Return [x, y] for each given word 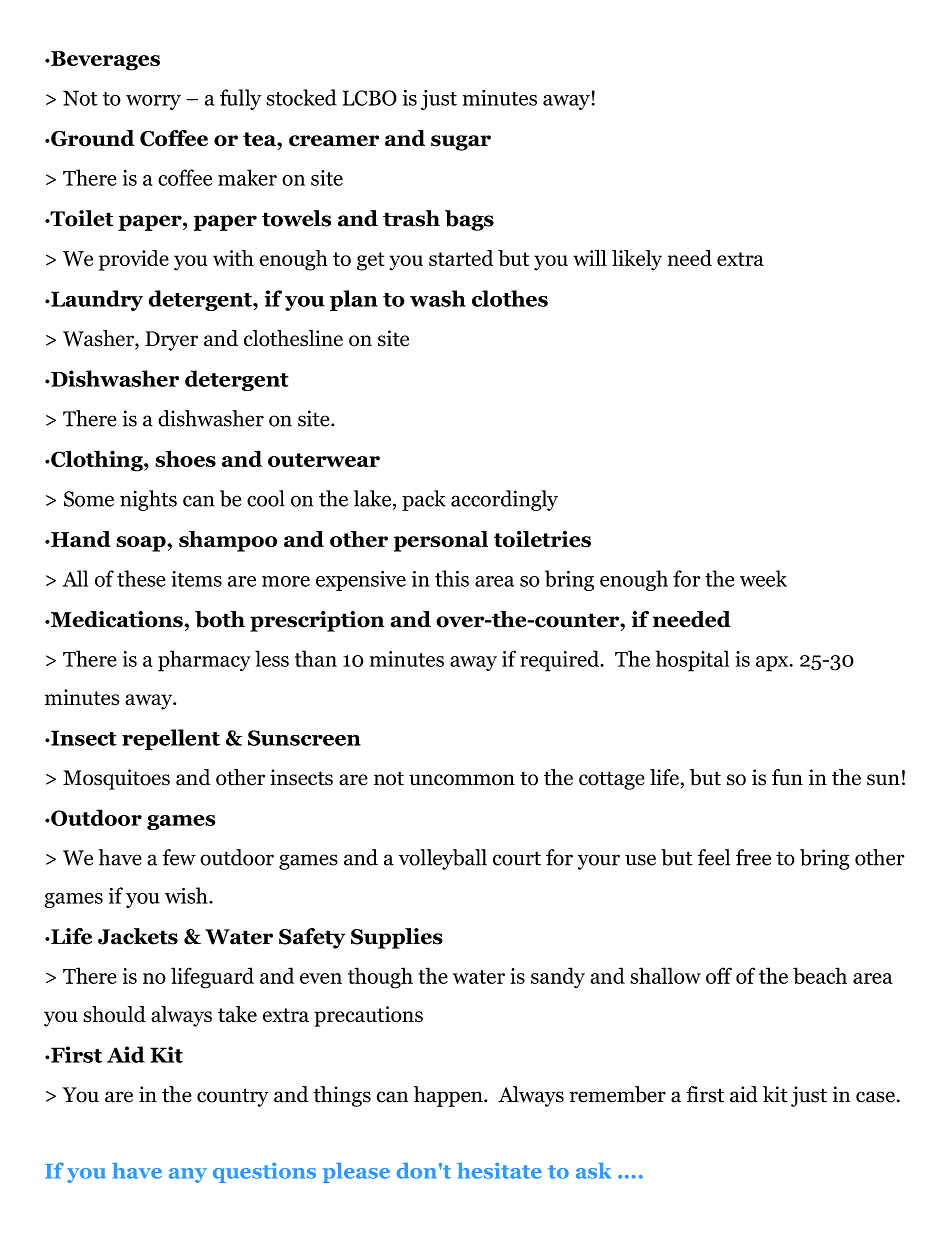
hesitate [499, 1170]
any [188, 1175]
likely [637, 260]
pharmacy [204, 661]
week [763, 578]
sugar [461, 143]
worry [153, 102]
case [875, 1097]
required [560, 661]
